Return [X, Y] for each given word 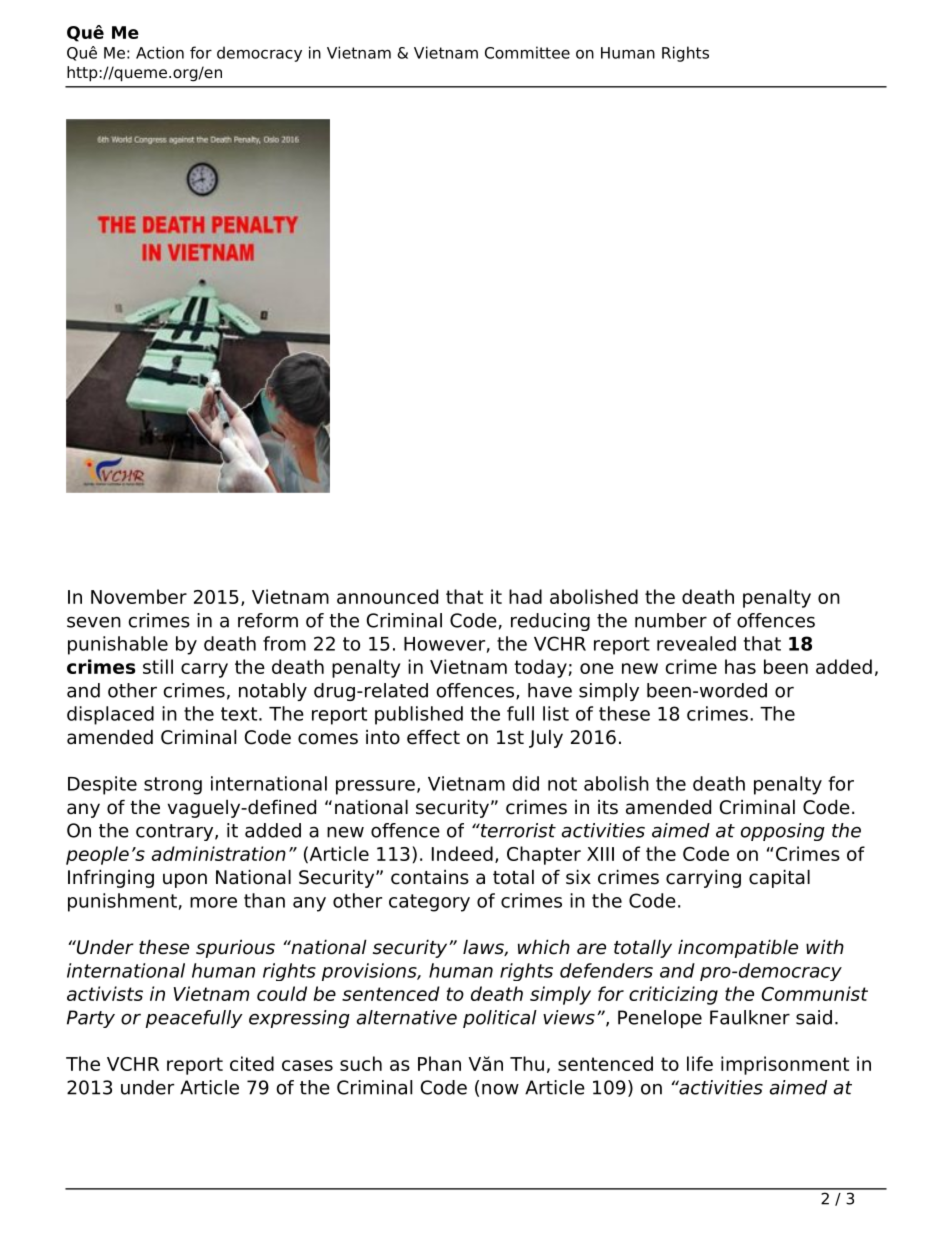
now [500, 1089]
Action [160, 52]
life [700, 1063]
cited [252, 1063]
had [525, 596]
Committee [527, 52]
